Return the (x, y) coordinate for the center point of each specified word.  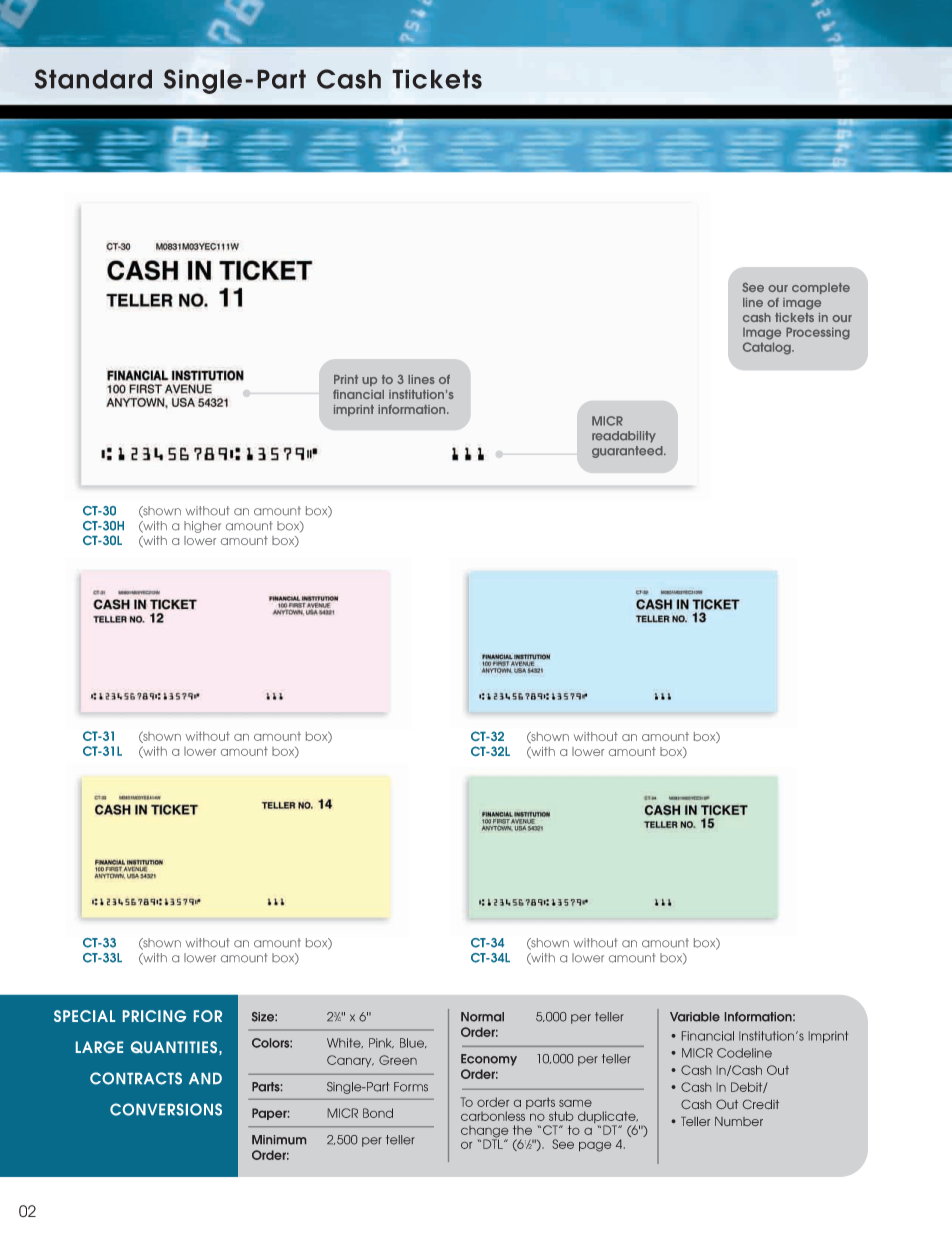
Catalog (768, 348)
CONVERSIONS (166, 1109)
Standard (93, 79)
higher (202, 527)
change (484, 1133)
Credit (761, 1104)
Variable (695, 1017)
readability (624, 437)
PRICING (154, 1016)
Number (739, 1121)
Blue (413, 1043)
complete (821, 288)
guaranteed (628, 452)
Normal (482, 1017)
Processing (818, 333)
